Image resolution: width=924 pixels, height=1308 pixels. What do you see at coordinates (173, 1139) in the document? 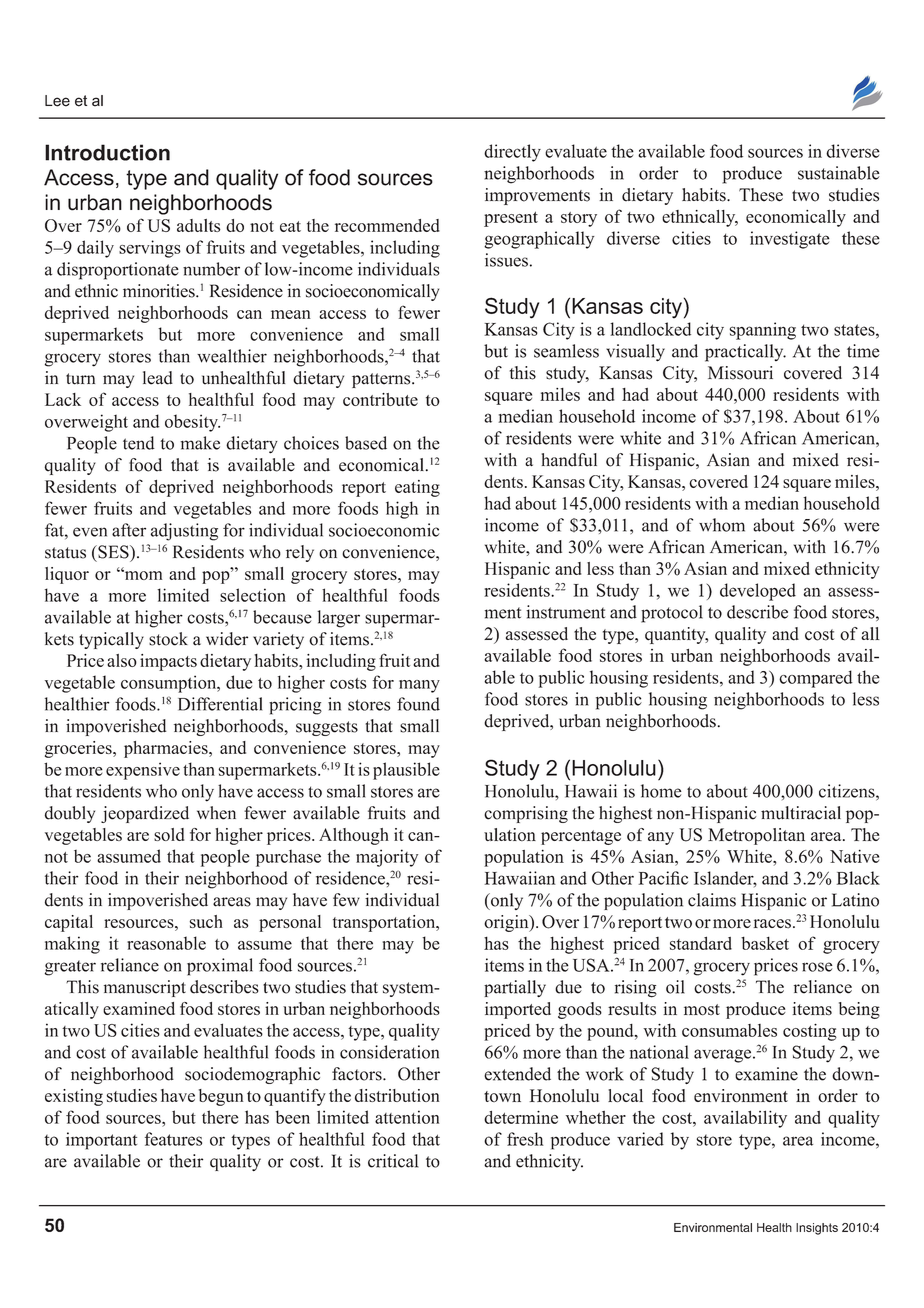
I see `features` at bounding box center [173, 1139].
